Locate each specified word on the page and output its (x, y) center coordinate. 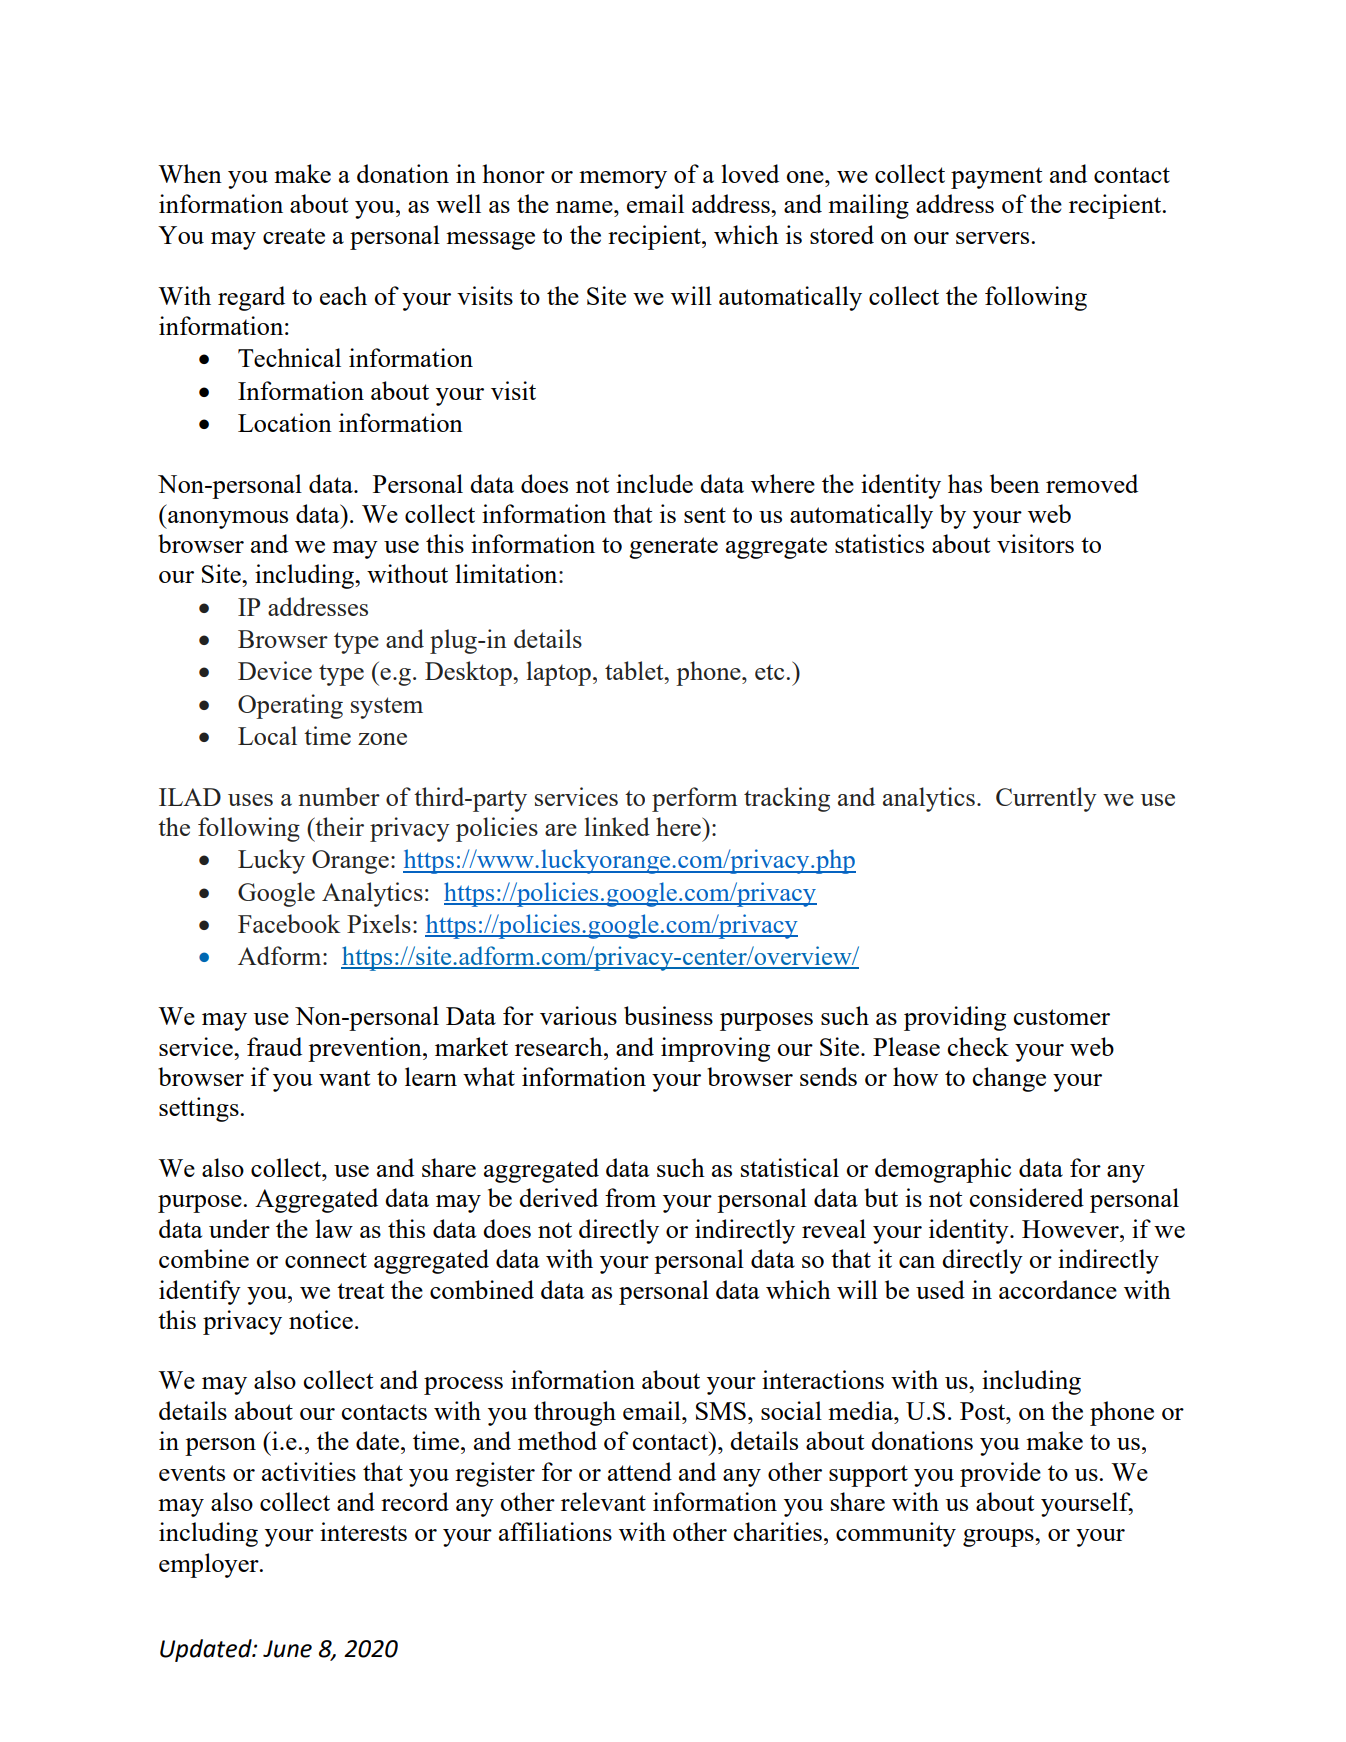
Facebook (289, 923)
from (630, 1197)
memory (623, 180)
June (287, 1649)
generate (673, 548)
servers (994, 238)
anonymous (227, 520)
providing (955, 1018)
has (965, 483)
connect (326, 1260)
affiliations (555, 1531)
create (294, 236)
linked (617, 826)
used (940, 1289)
